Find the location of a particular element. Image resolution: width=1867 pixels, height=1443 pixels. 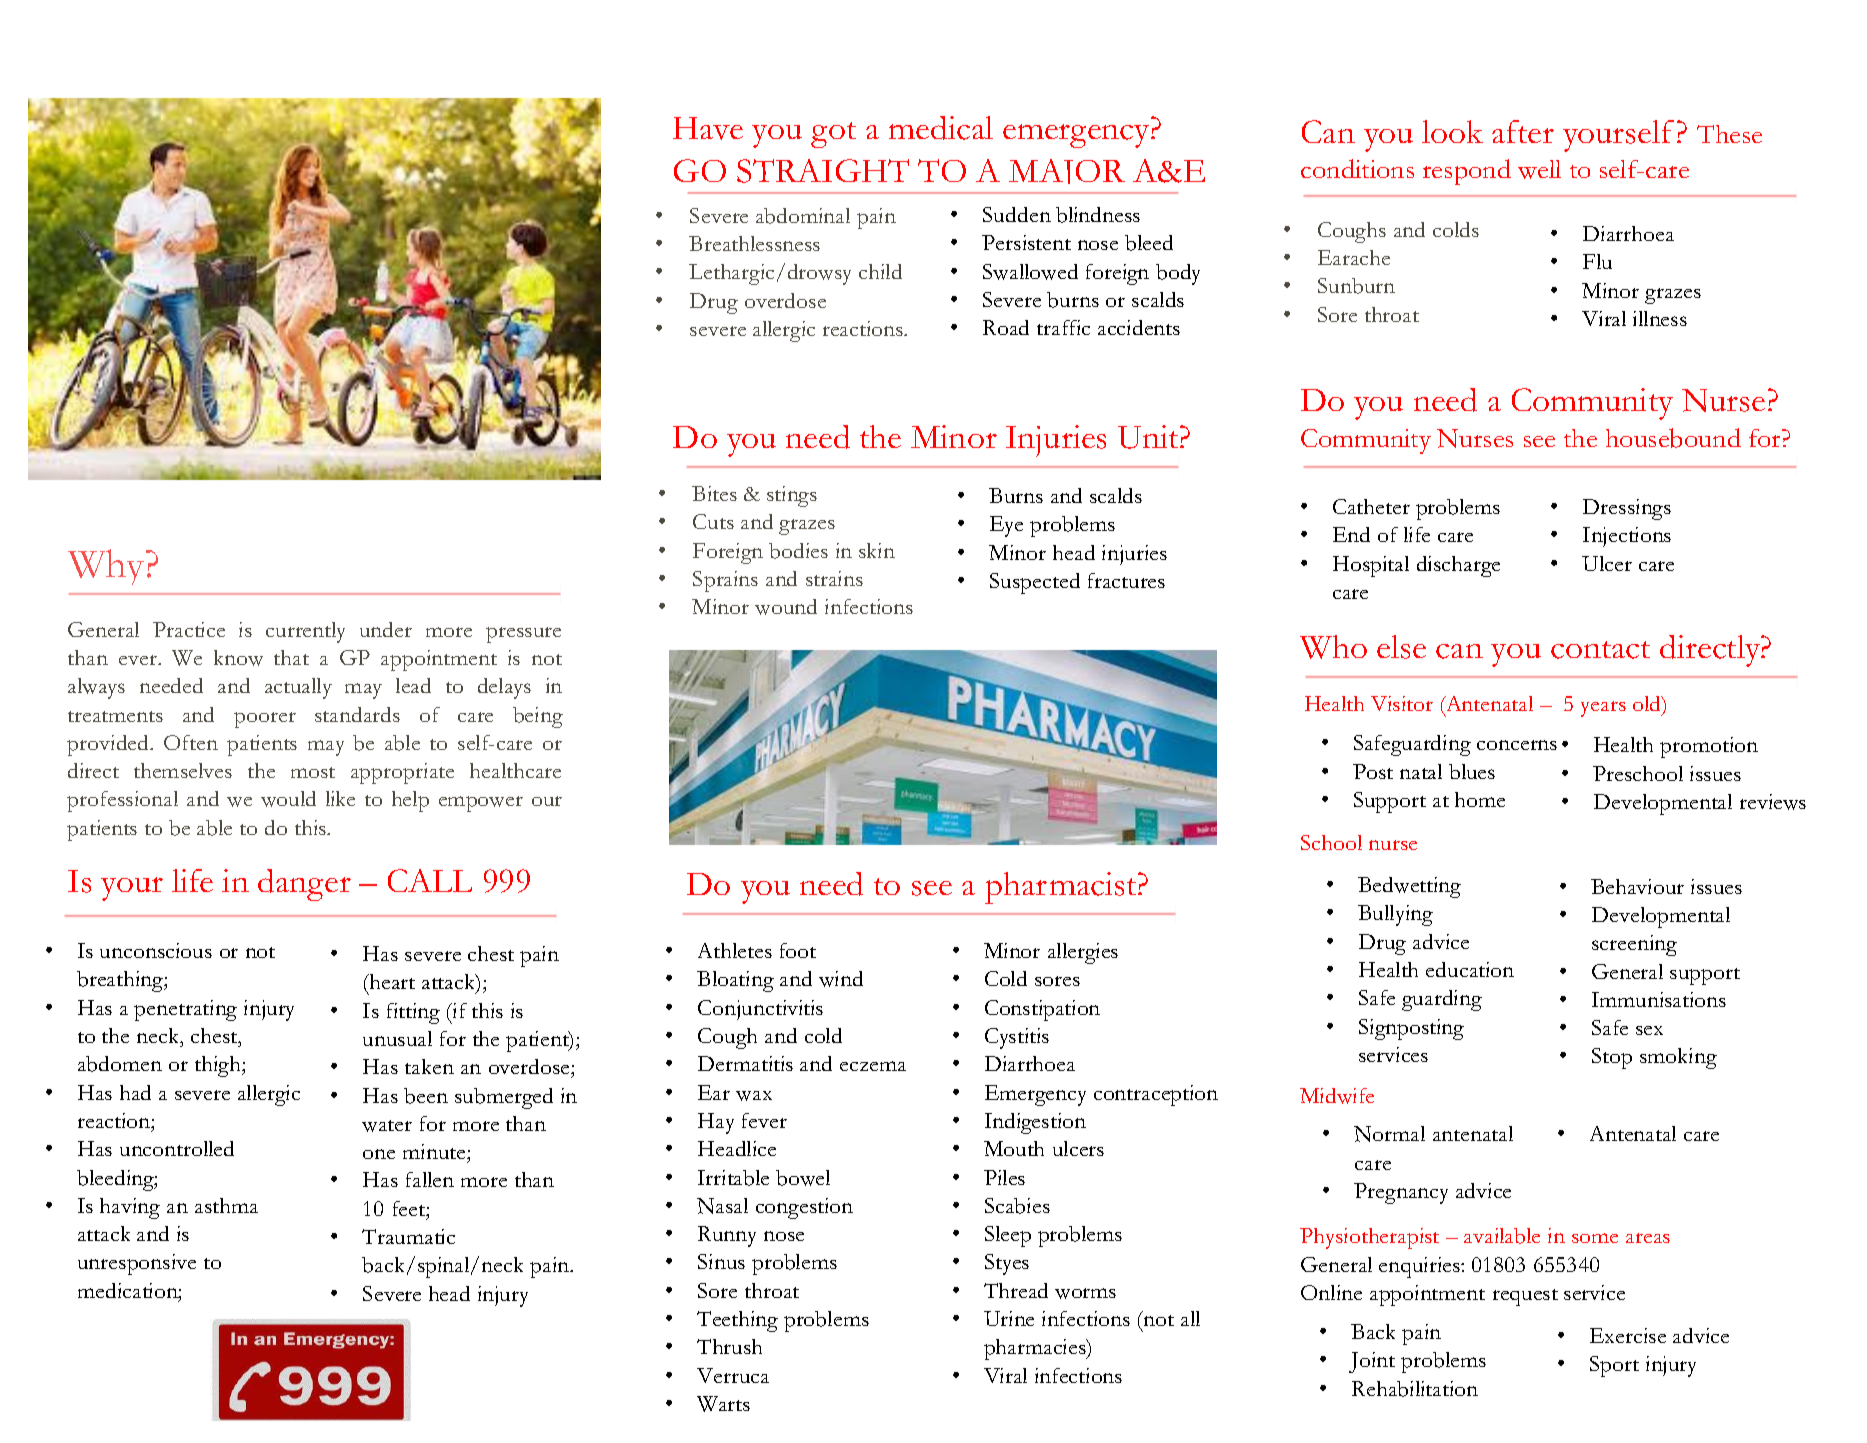

unresponsive is located at coordinates (137, 1264).
